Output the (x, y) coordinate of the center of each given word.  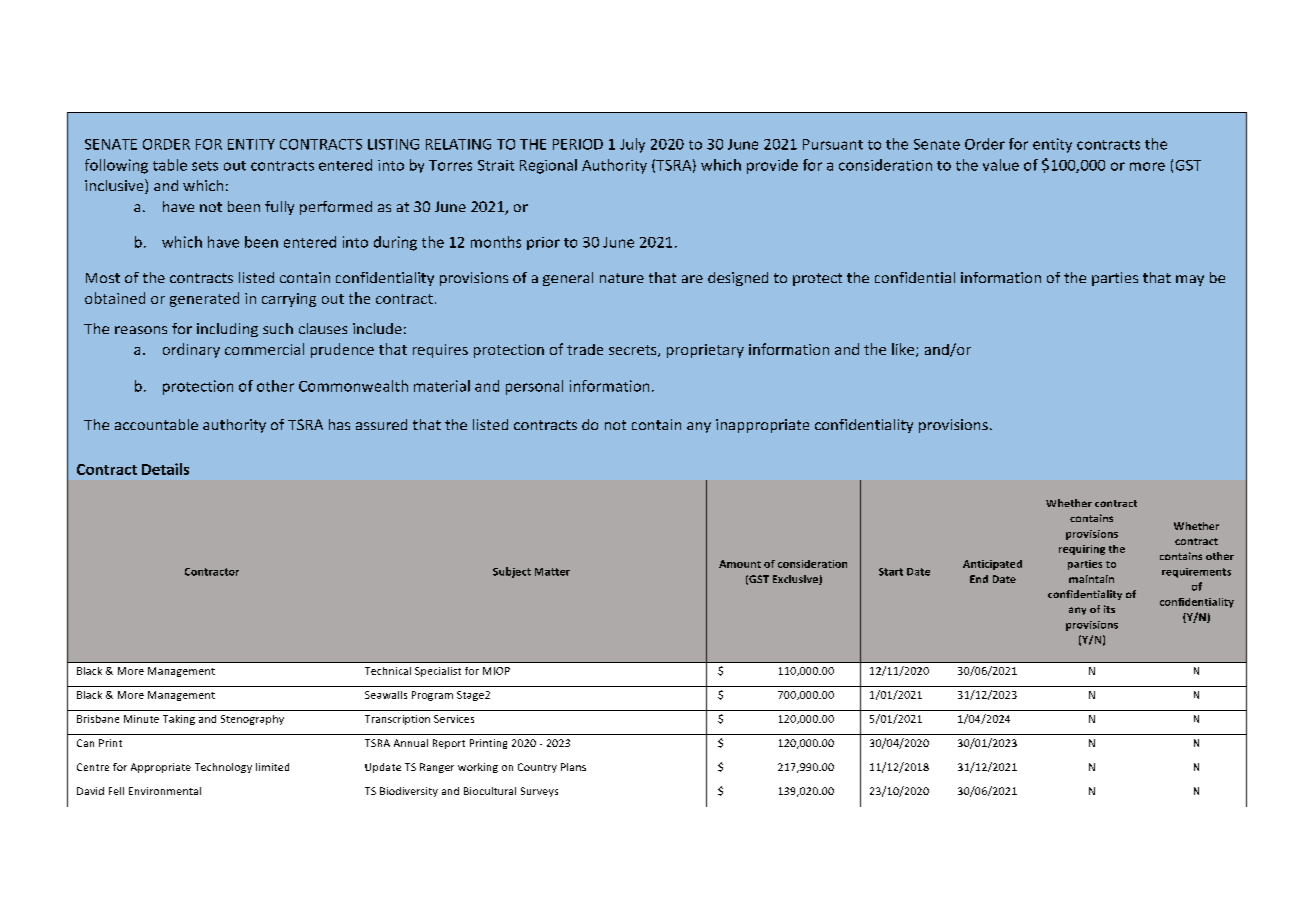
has (339, 424)
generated (204, 299)
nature (622, 278)
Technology (223, 768)
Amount (740, 564)
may (1190, 280)
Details (165, 469)
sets (205, 166)
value (1001, 165)
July (632, 145)
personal (534, 387)
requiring (1082, 550)
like (904, 350)
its (1109, 609)
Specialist (438, 672)
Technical (388, 671)
